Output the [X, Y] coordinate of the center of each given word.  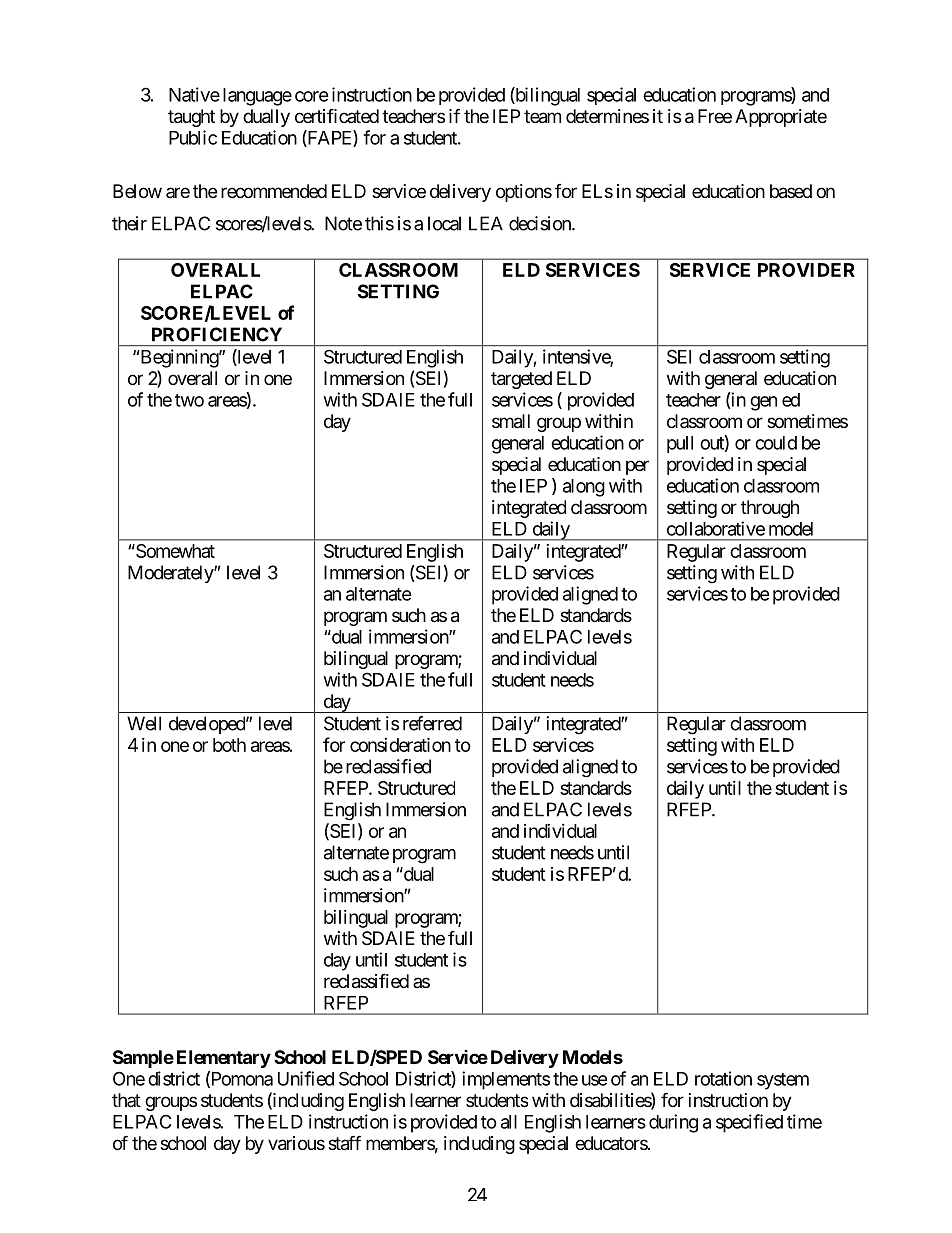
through [770, 509]
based [791, 191]
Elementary [224, 1059]
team [542, 117]
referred [432, 723]
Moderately [171, 574]
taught [191, 118]
